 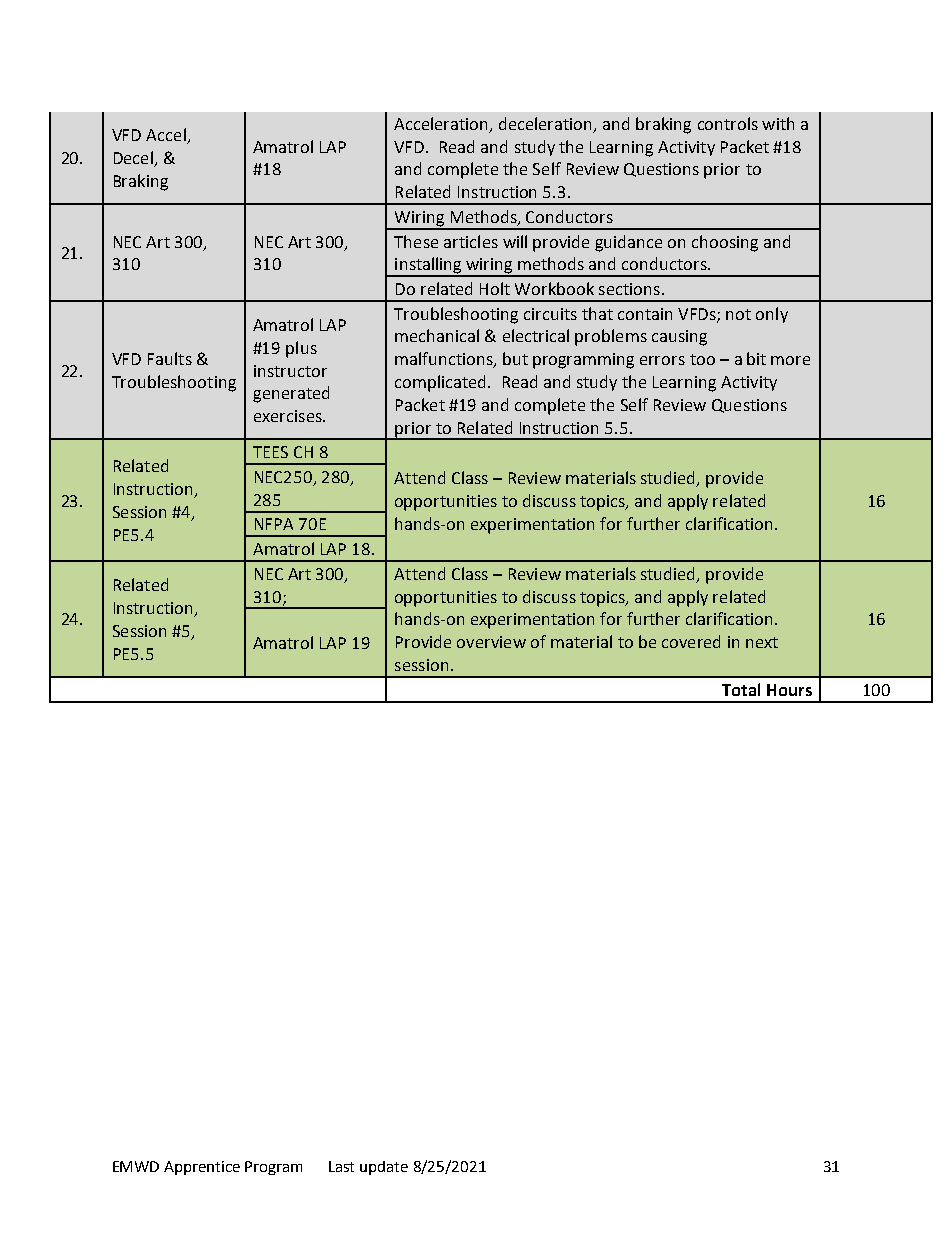 I want to click on generated, so click(x=291, y=394).
